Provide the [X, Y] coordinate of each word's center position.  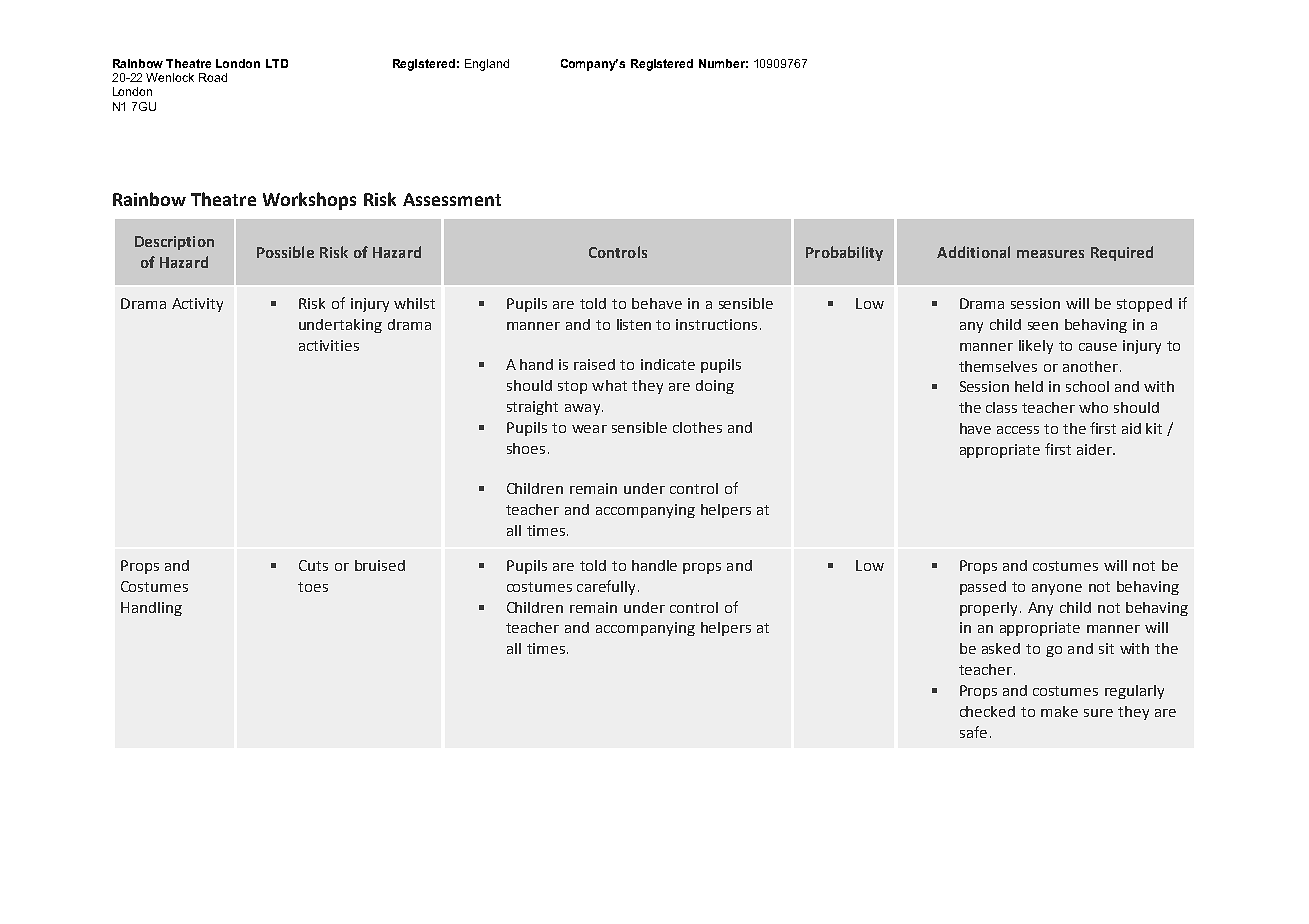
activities [329, 345]
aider [1096, 449]
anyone [1057, 589]
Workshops [309, 201]
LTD [277, 63]
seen [1043, 326]
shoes [526, 448]
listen [634, 324]
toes [313, 587]
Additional [973, 252]
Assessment [452, 199]
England [487, 65]
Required [1122, 253]
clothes [697, 427]
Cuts [313, 565]
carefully [606, 587]
